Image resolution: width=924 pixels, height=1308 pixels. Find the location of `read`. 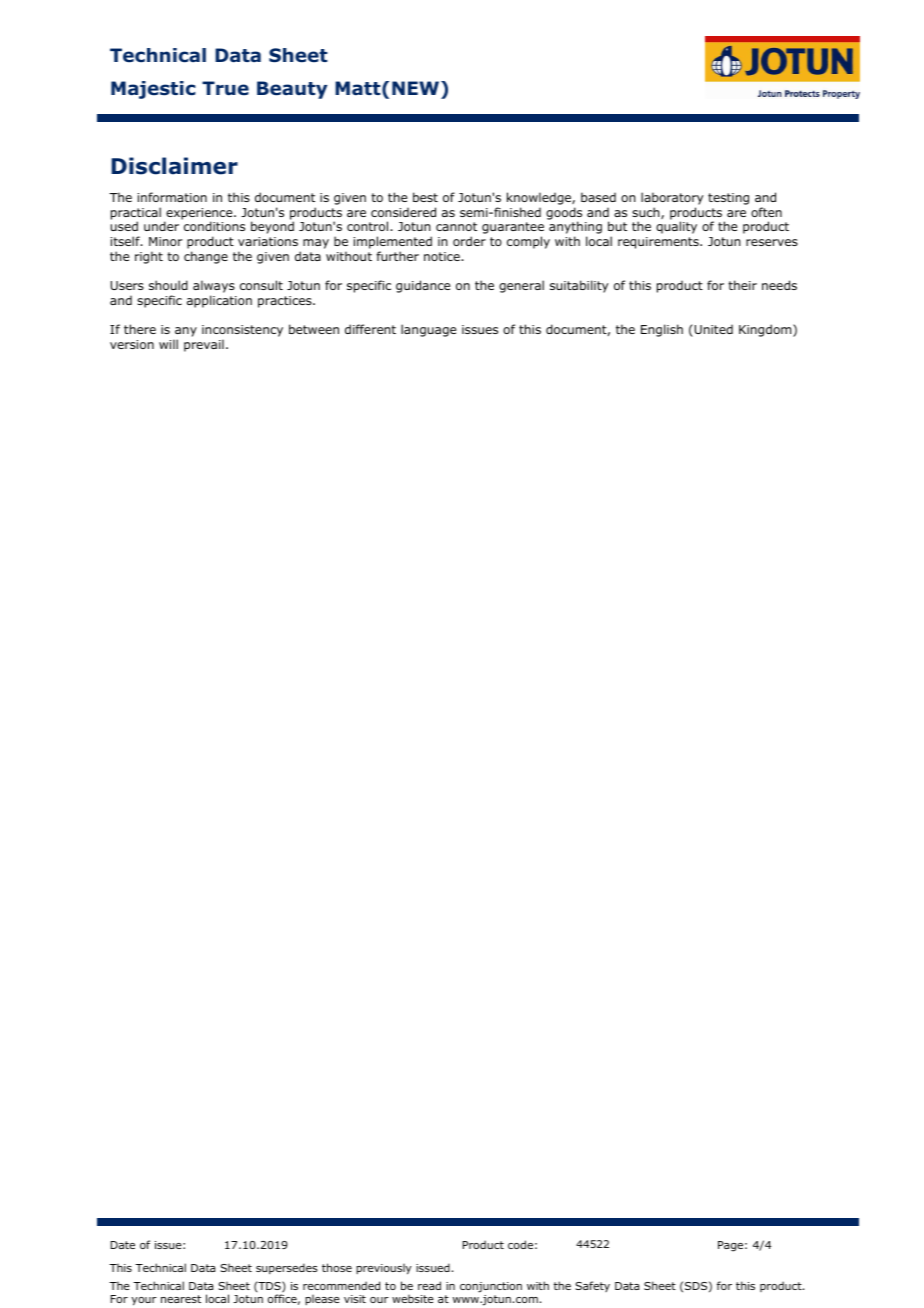

read is located at coordinates (429, 1285).
